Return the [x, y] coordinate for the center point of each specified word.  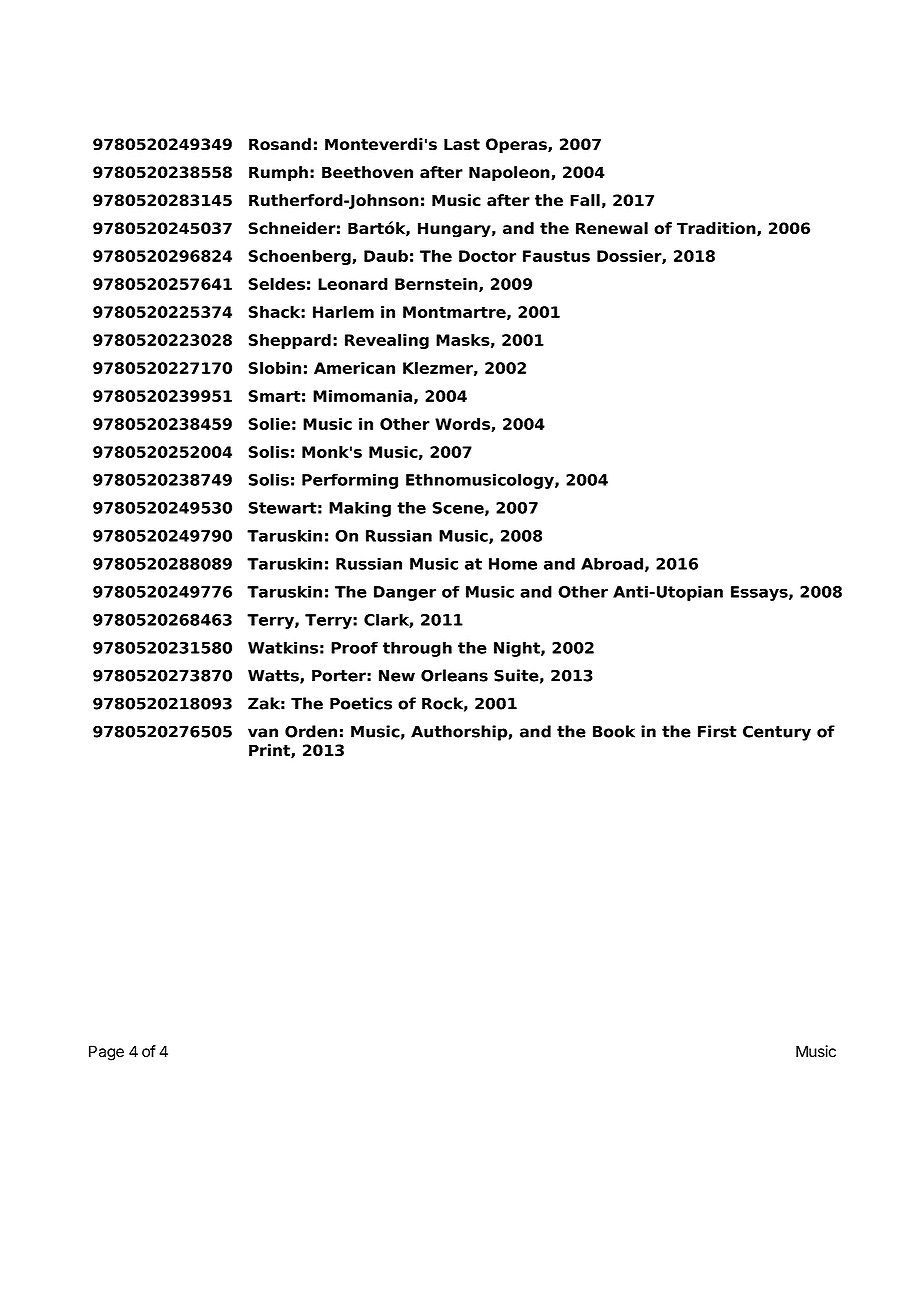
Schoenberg [300, 257]
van [263, 733]
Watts [274, 677]
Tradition [717, 229]
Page [106, 1053]
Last [462, 144]
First [717, 731]
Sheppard [289, 341]
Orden [311, 731]
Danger [405, 593]
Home [513, 564]
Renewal [612, 228]
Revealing [387, 341]
